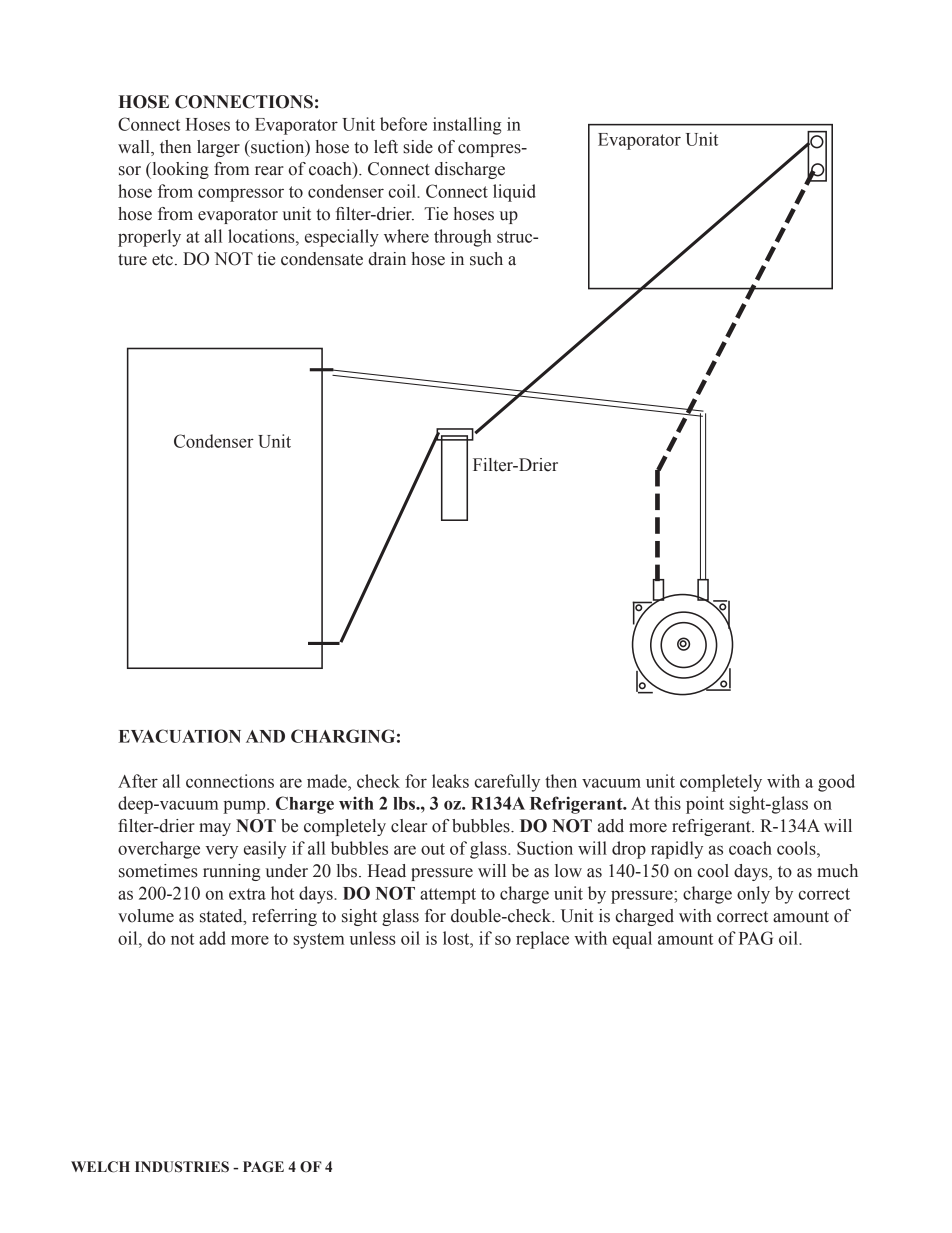 The height and width of the image is (1233, 952). I want to click on installing, so click(467, 126).
